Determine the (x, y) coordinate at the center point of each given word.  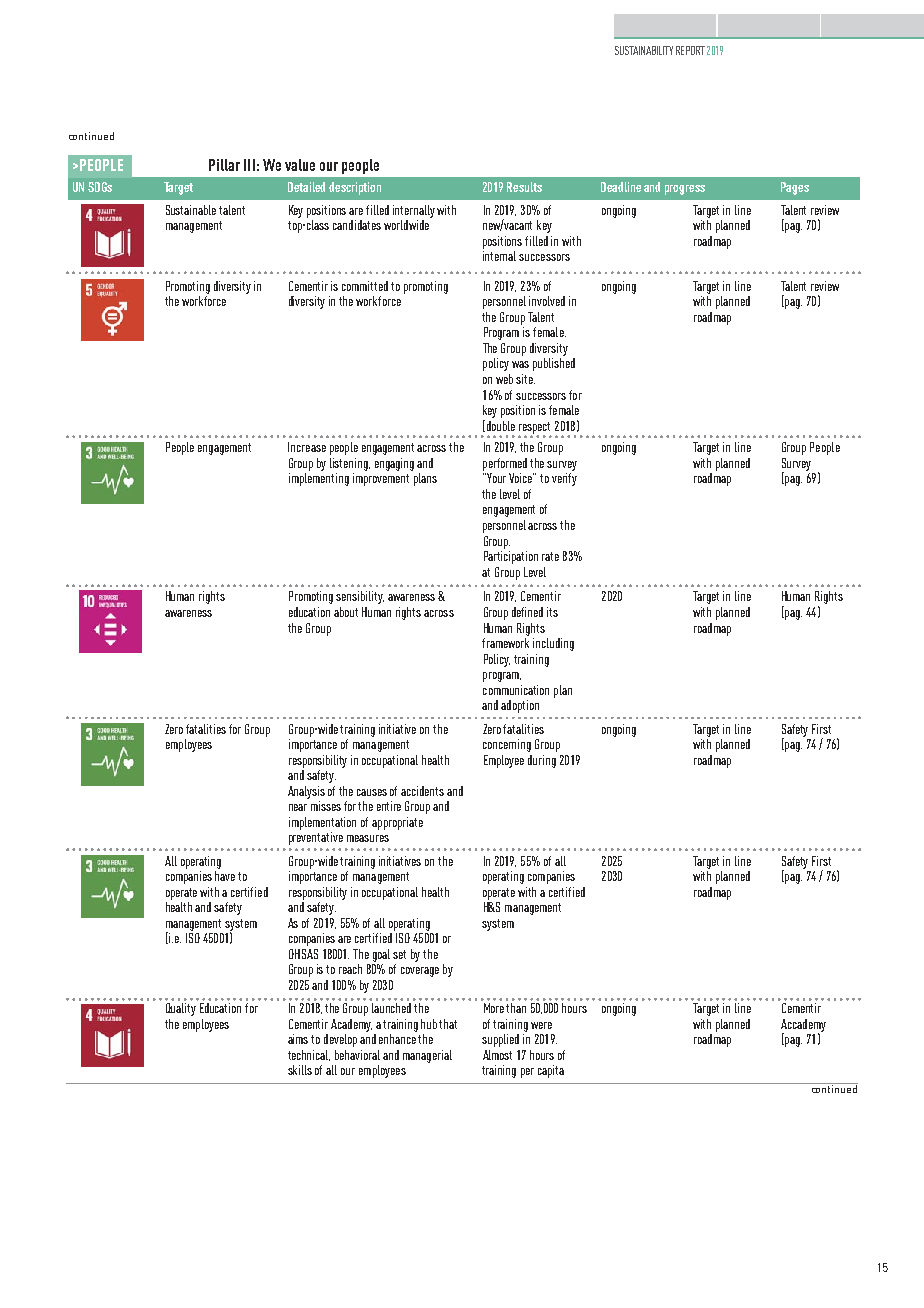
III (249, 165)
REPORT (690, 50)
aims (298, 1039)
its (552, 612)
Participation (511, 557)
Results (524, 187)
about (346, 612)
